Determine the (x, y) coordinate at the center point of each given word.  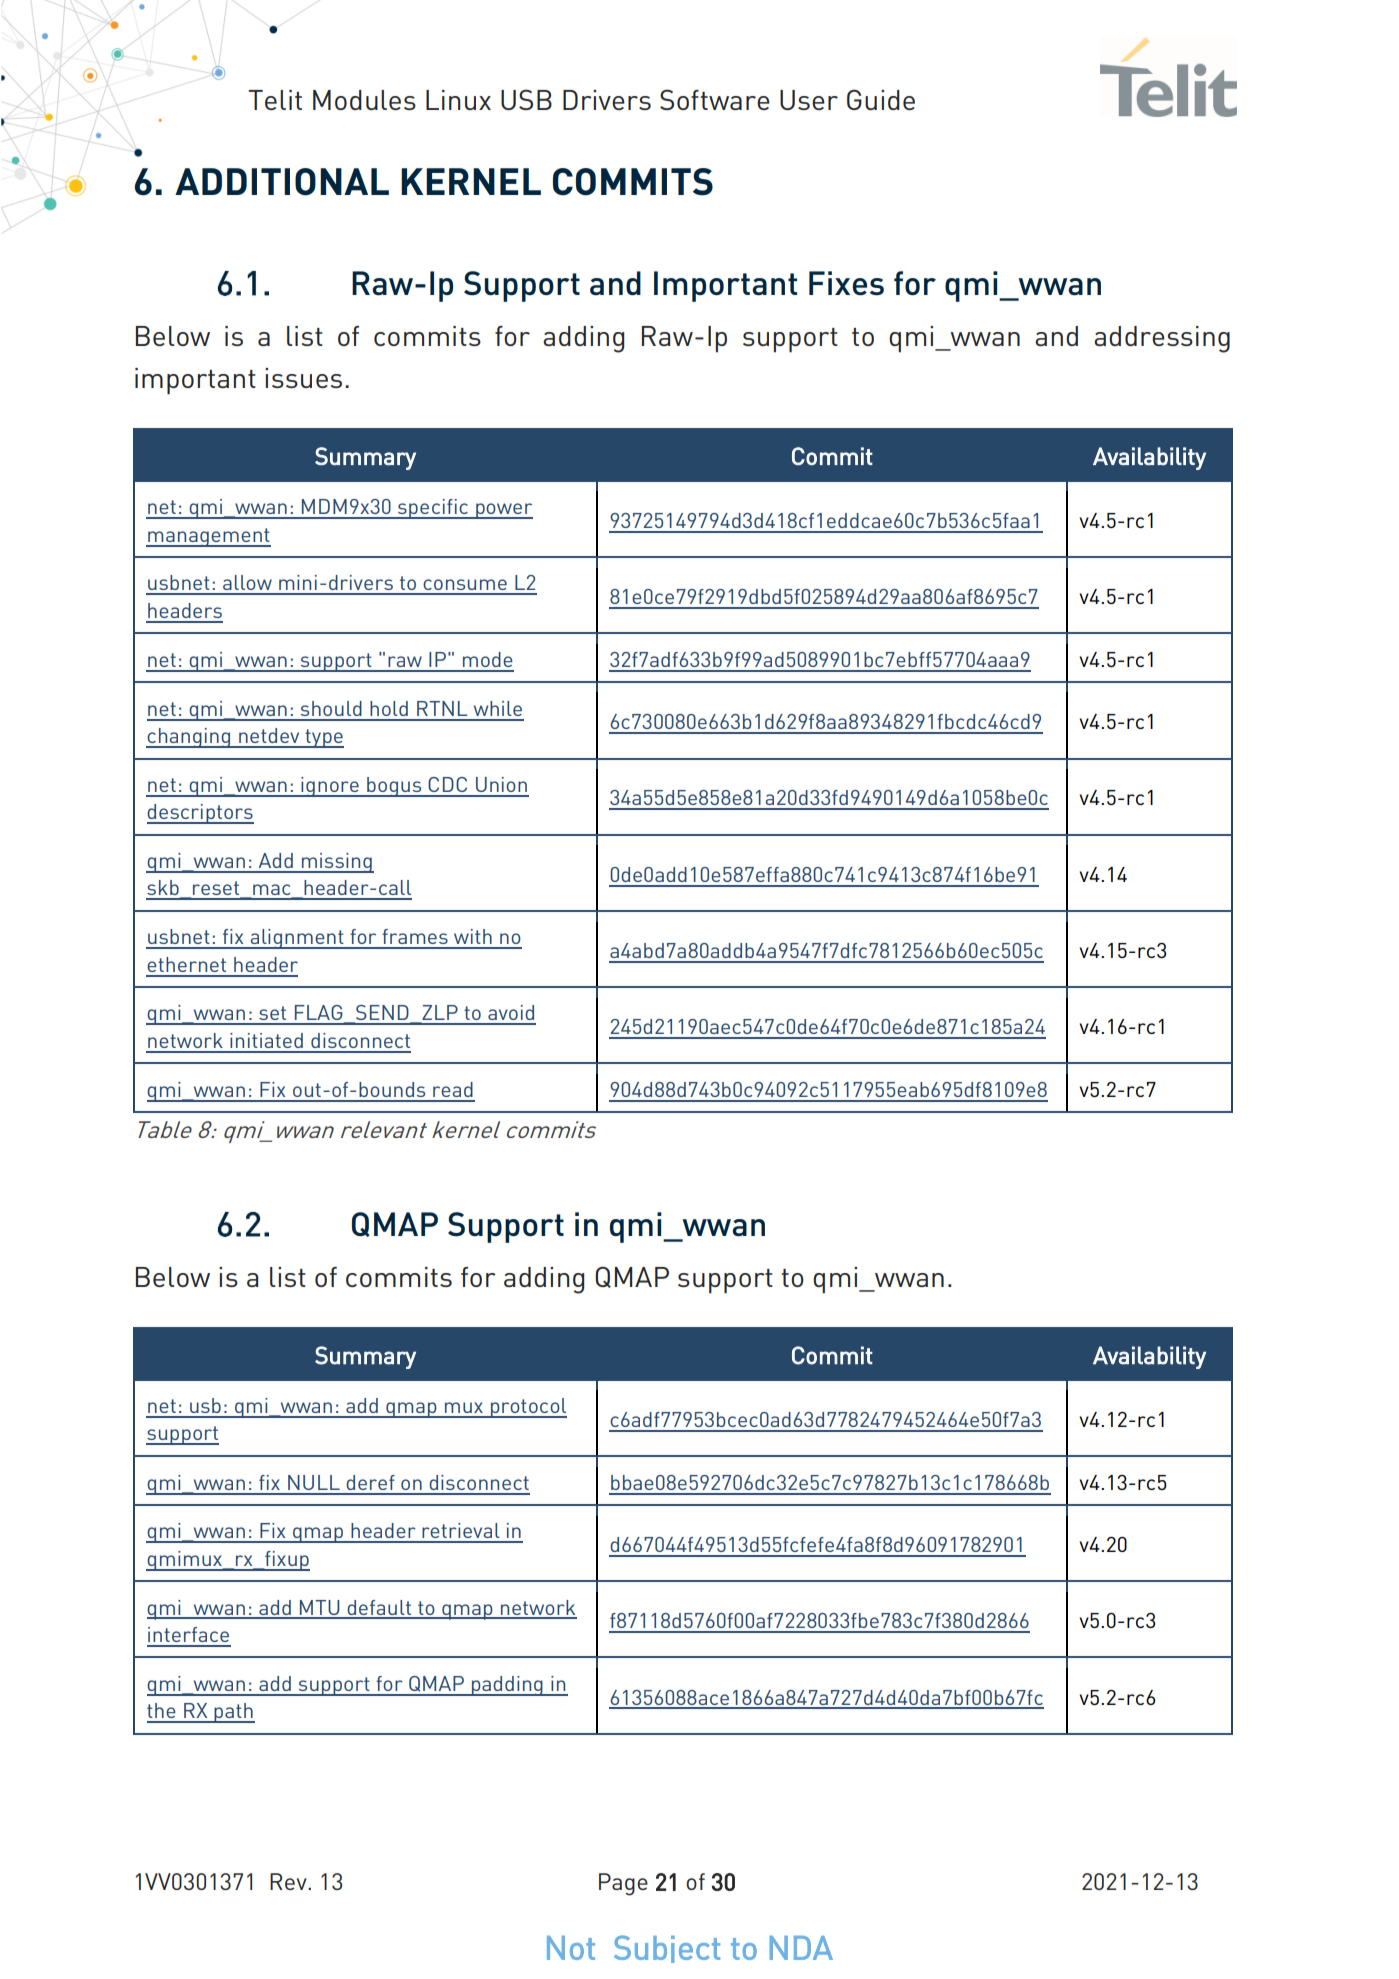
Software (715, 99)
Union (501, 784)
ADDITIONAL (282, 182)
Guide (881, 99)
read (453, 1089)
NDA (801, 1948)
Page (623, 1884)
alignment (297, 939)
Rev (289, 1881)
